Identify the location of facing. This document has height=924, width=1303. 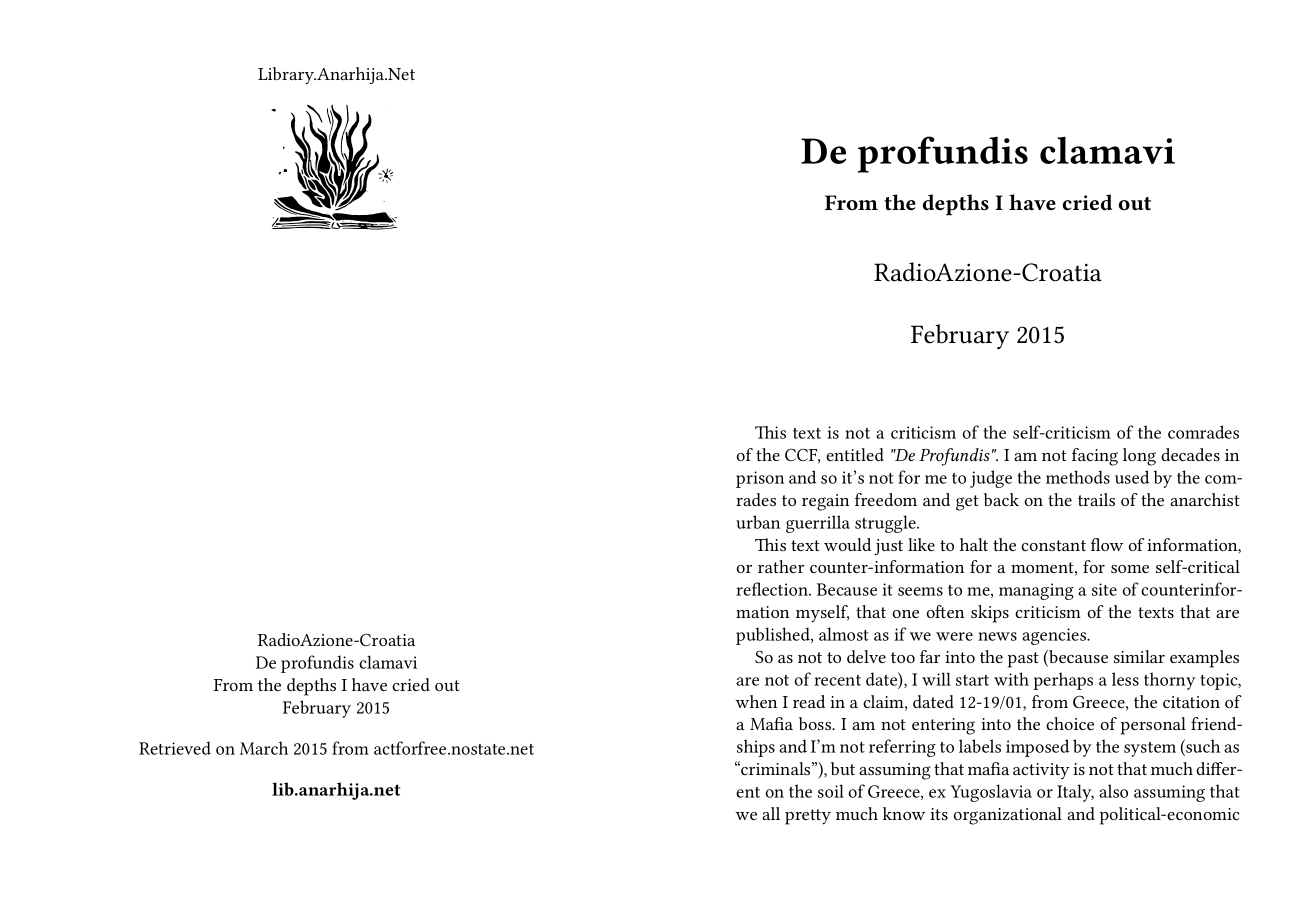
(1095, 457).
